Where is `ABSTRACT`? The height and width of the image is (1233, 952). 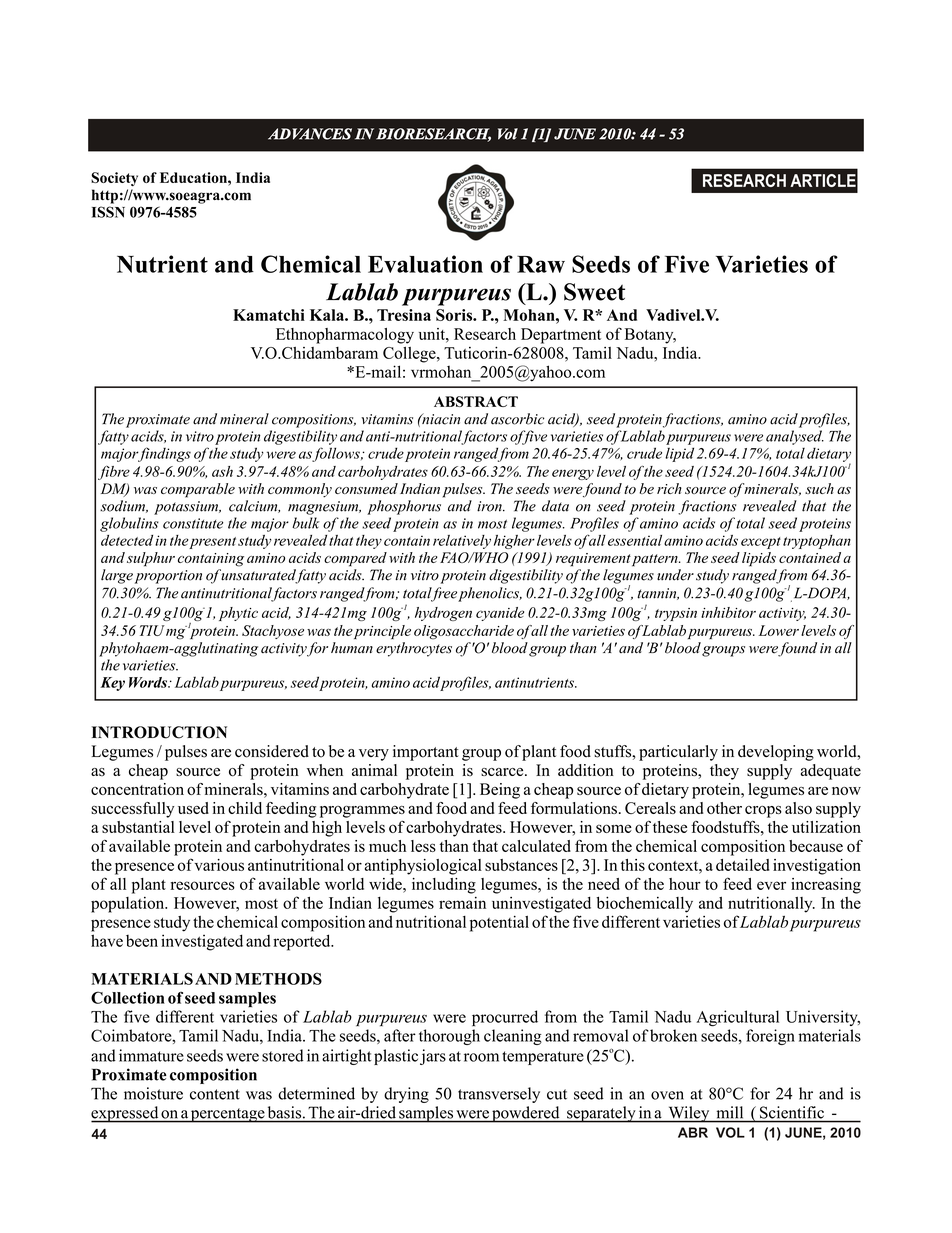 ABSTRACT is located at coordinates (476, 401).
